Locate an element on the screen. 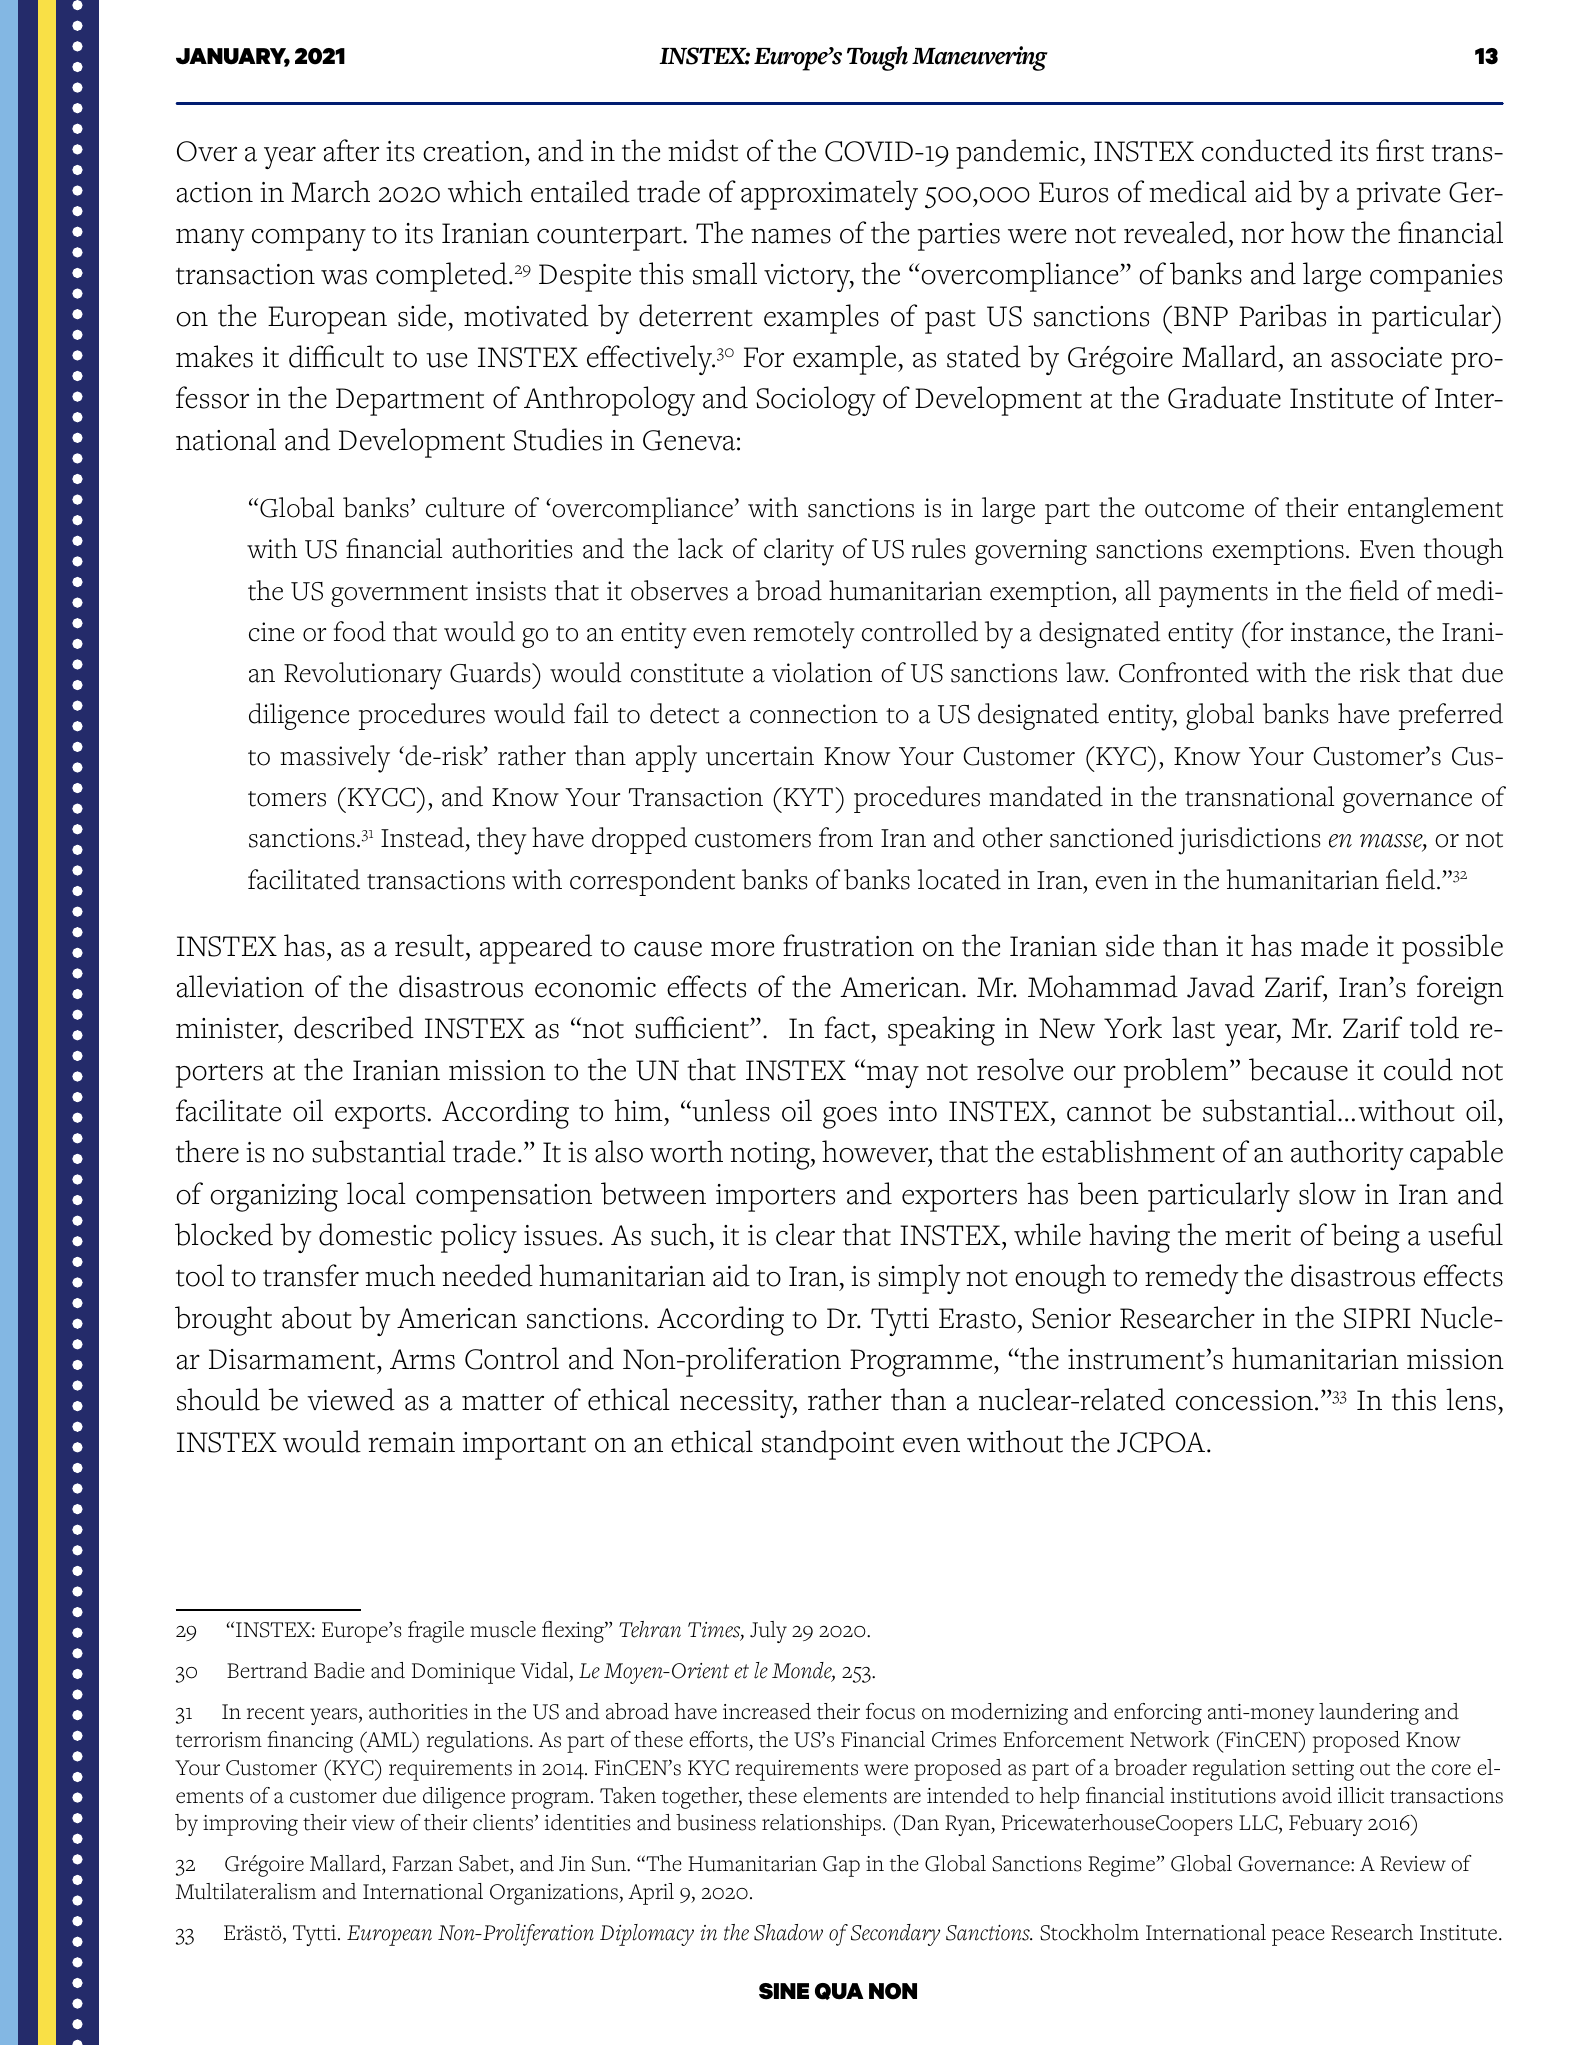 The height and width of the screenshot is (2045, 1580). instance is located at coordinates (1337, 632).
